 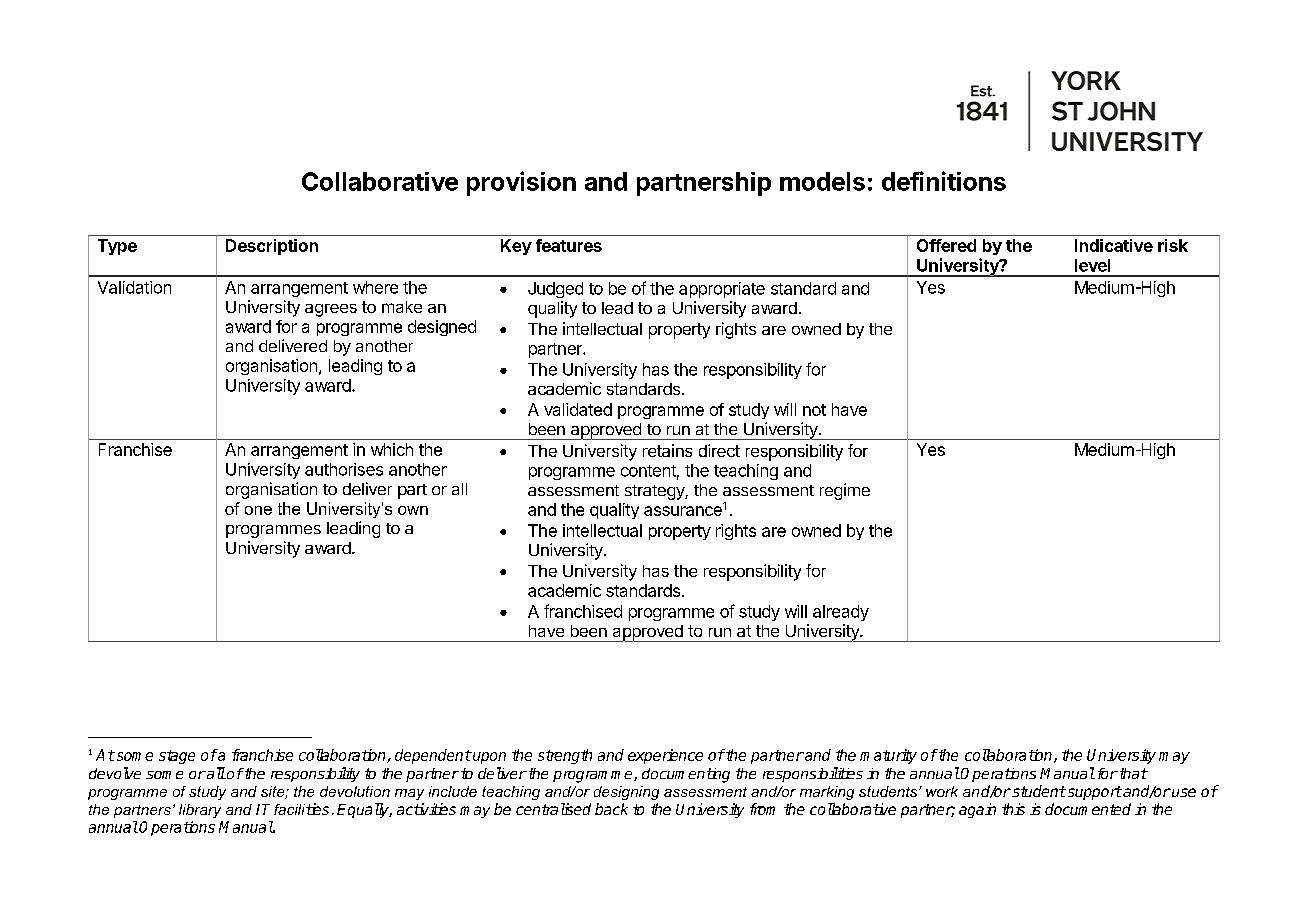 What do you see at coordinates (578, 409) in the document?
I see `validated` at bounding box center [578, 409].
